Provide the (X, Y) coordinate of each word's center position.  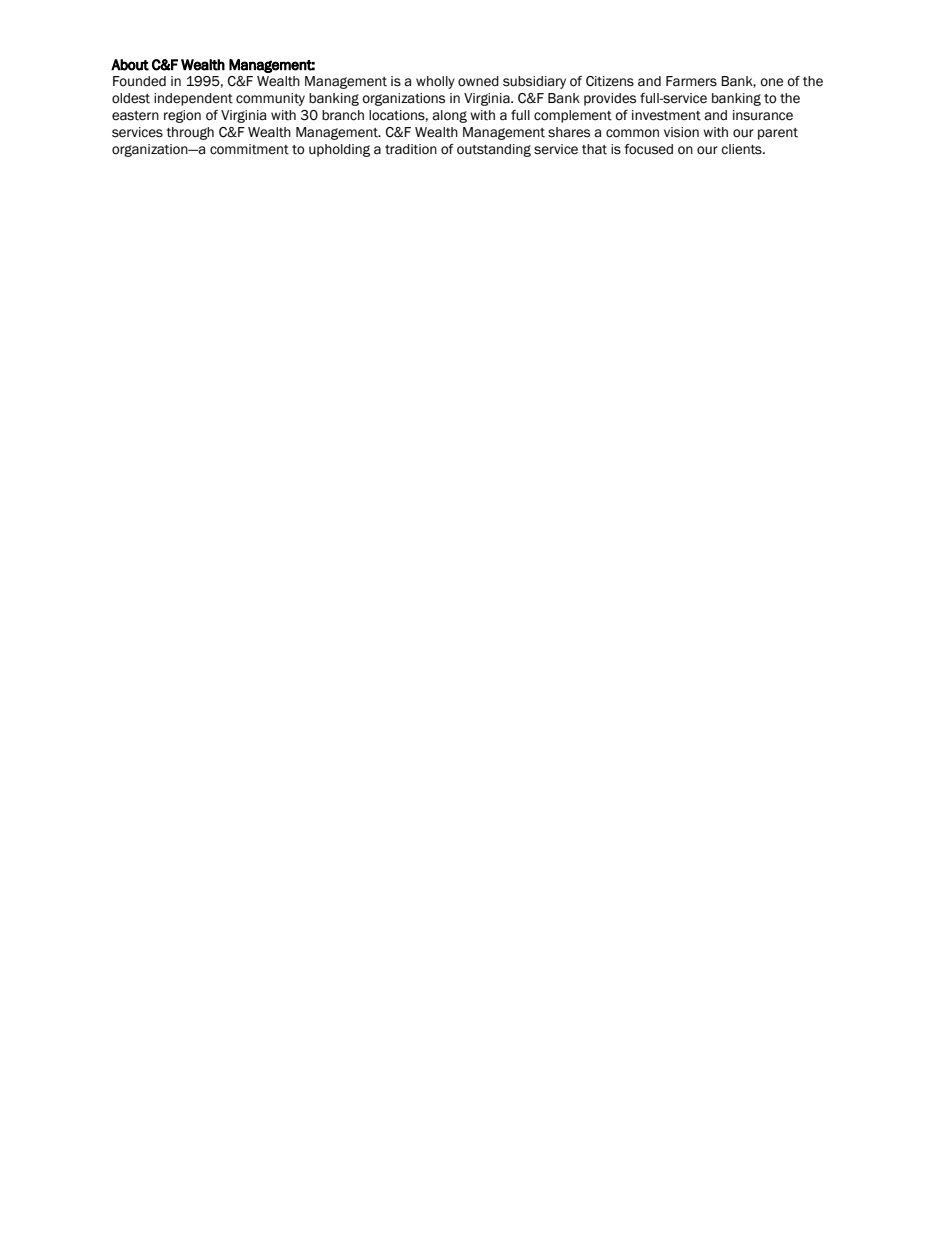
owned (478, 81)
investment (666, 115)
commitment (249, 149)
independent (193, 99)
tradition (411, 149)
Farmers (691, 81)
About (130, 65)
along (449, 116)
